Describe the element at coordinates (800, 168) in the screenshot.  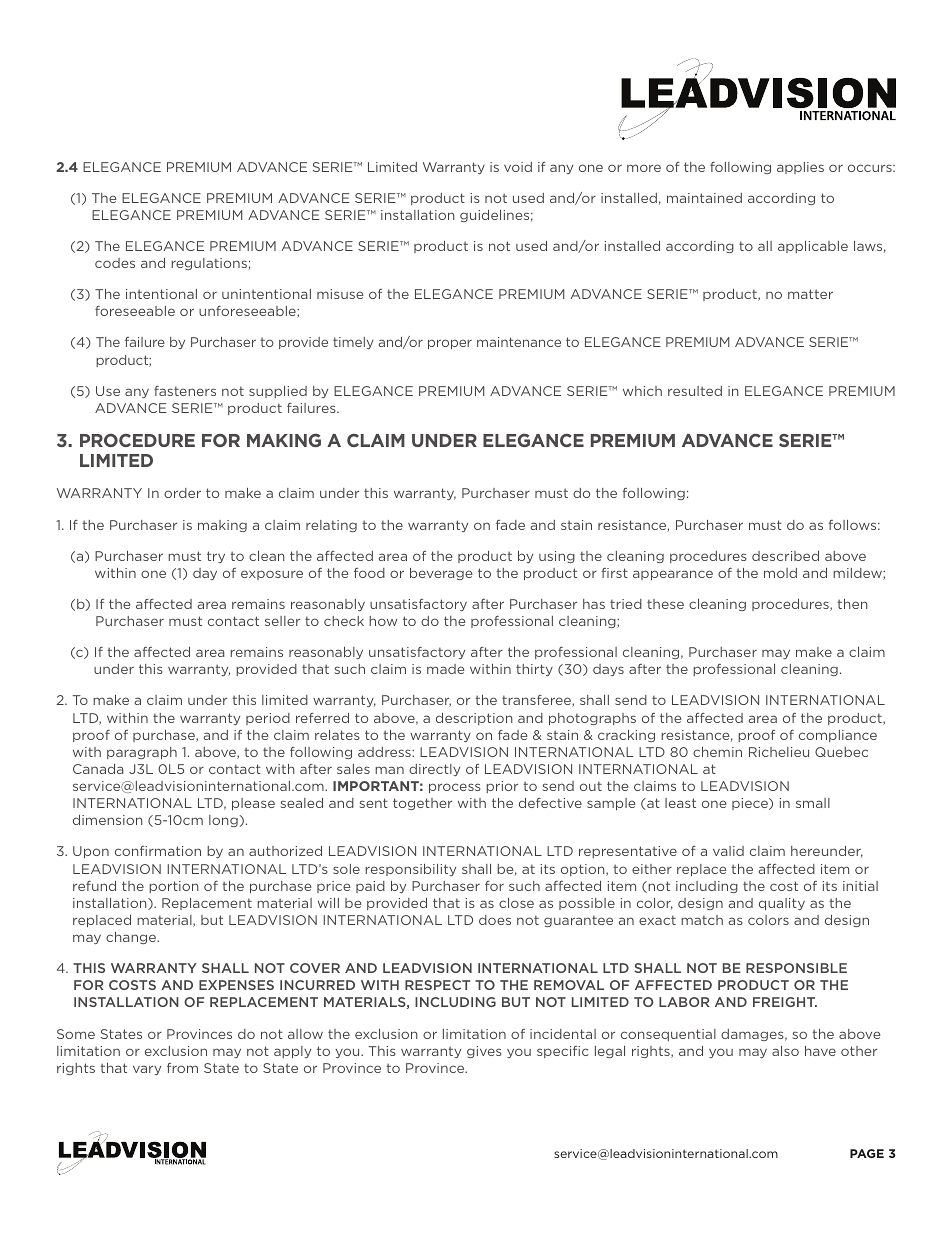
I see `applies` at that location.
